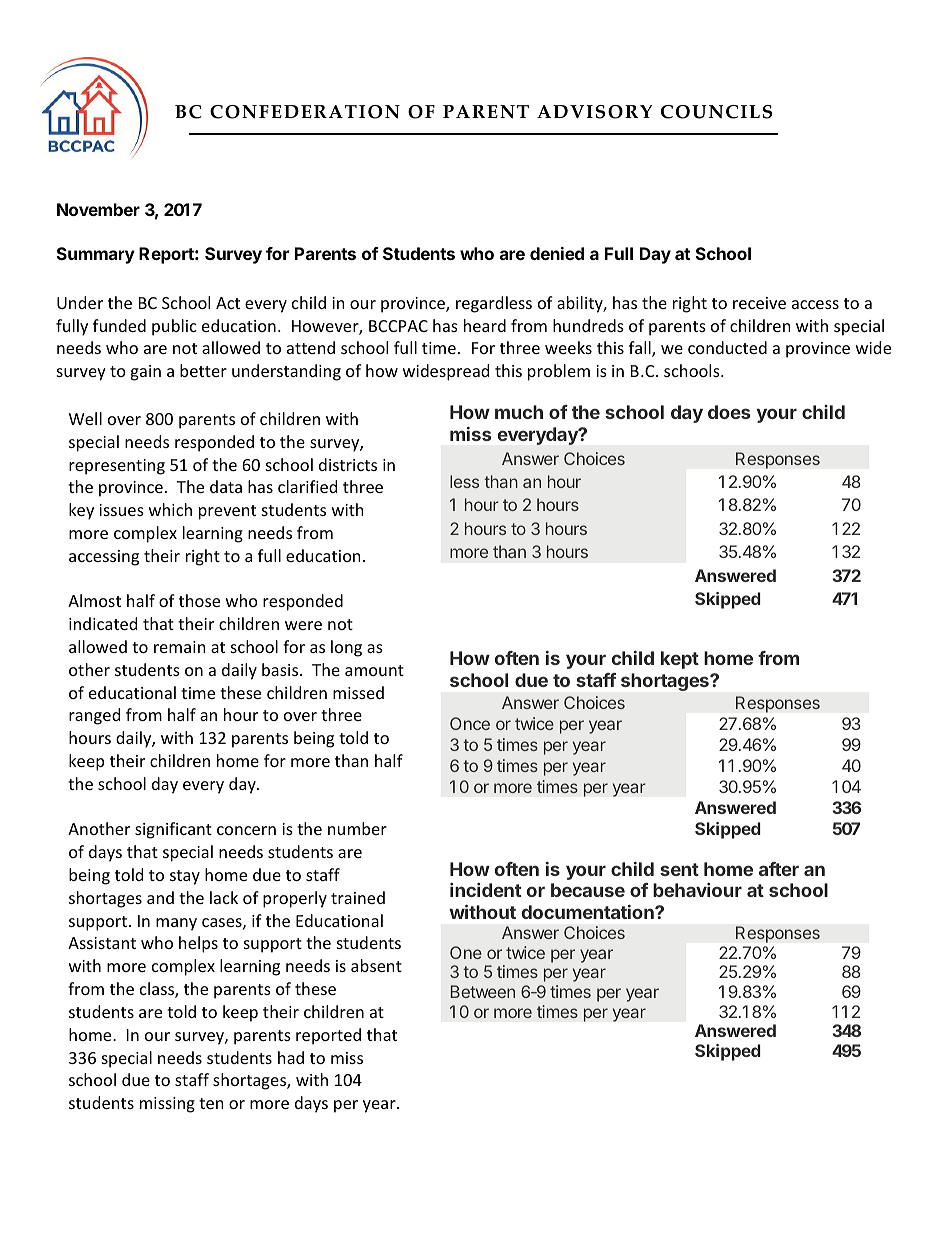 The image size is (952, 1233). Describe the element at coordinates (716, 112) in the document. I see `COUNCILS` at that location.
